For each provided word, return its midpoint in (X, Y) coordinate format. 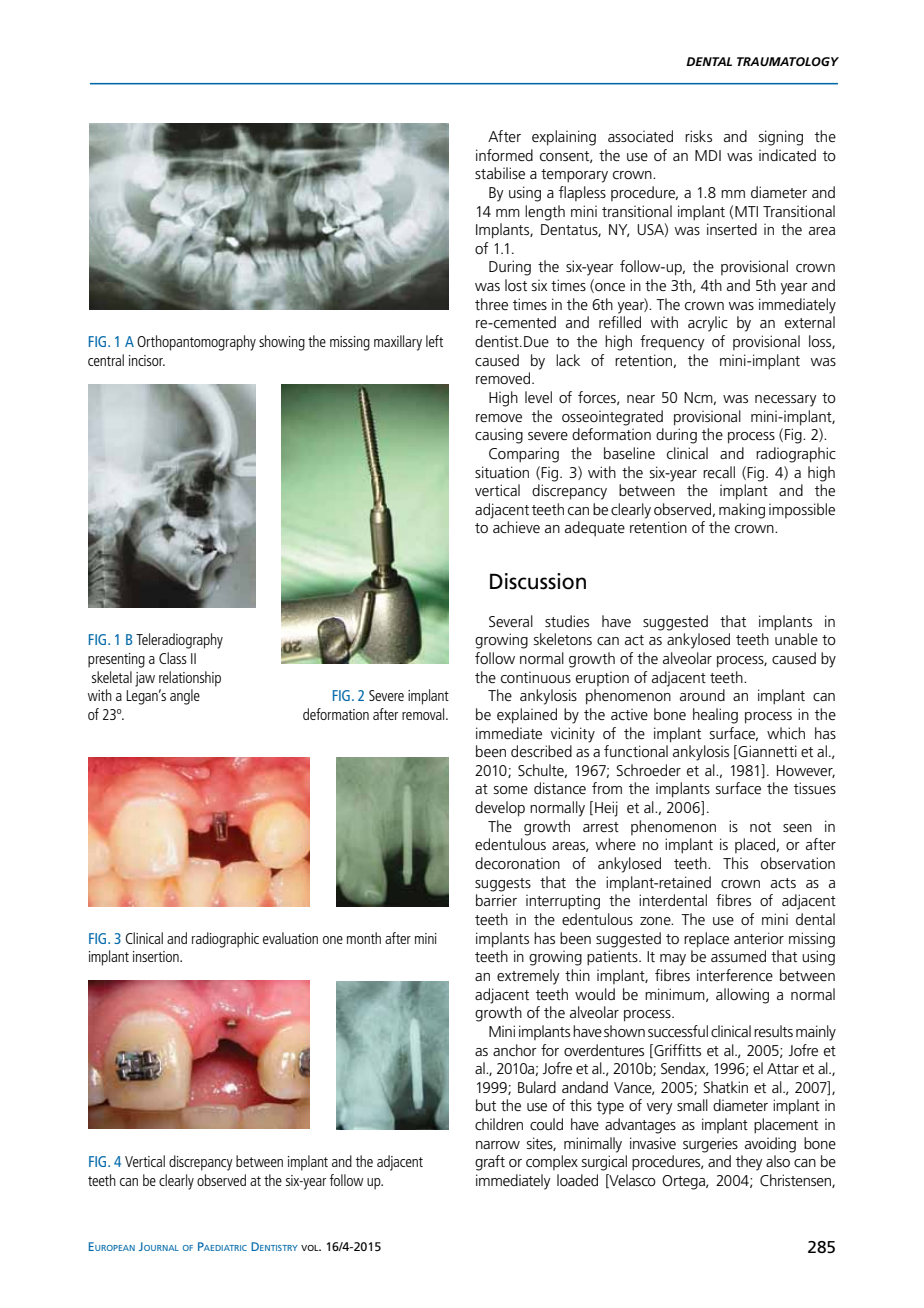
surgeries (710, 1145)
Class (173, 658)
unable (796, 639)
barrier (496, 900)
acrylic (708, 324)
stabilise (500, 173)
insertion (157, 956)
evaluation (290, 938)
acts (783, 883)
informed (504, 155)
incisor (147, 360)
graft (490, 1163)
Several (511, 621)
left (434, 341)
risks (698, 136)
